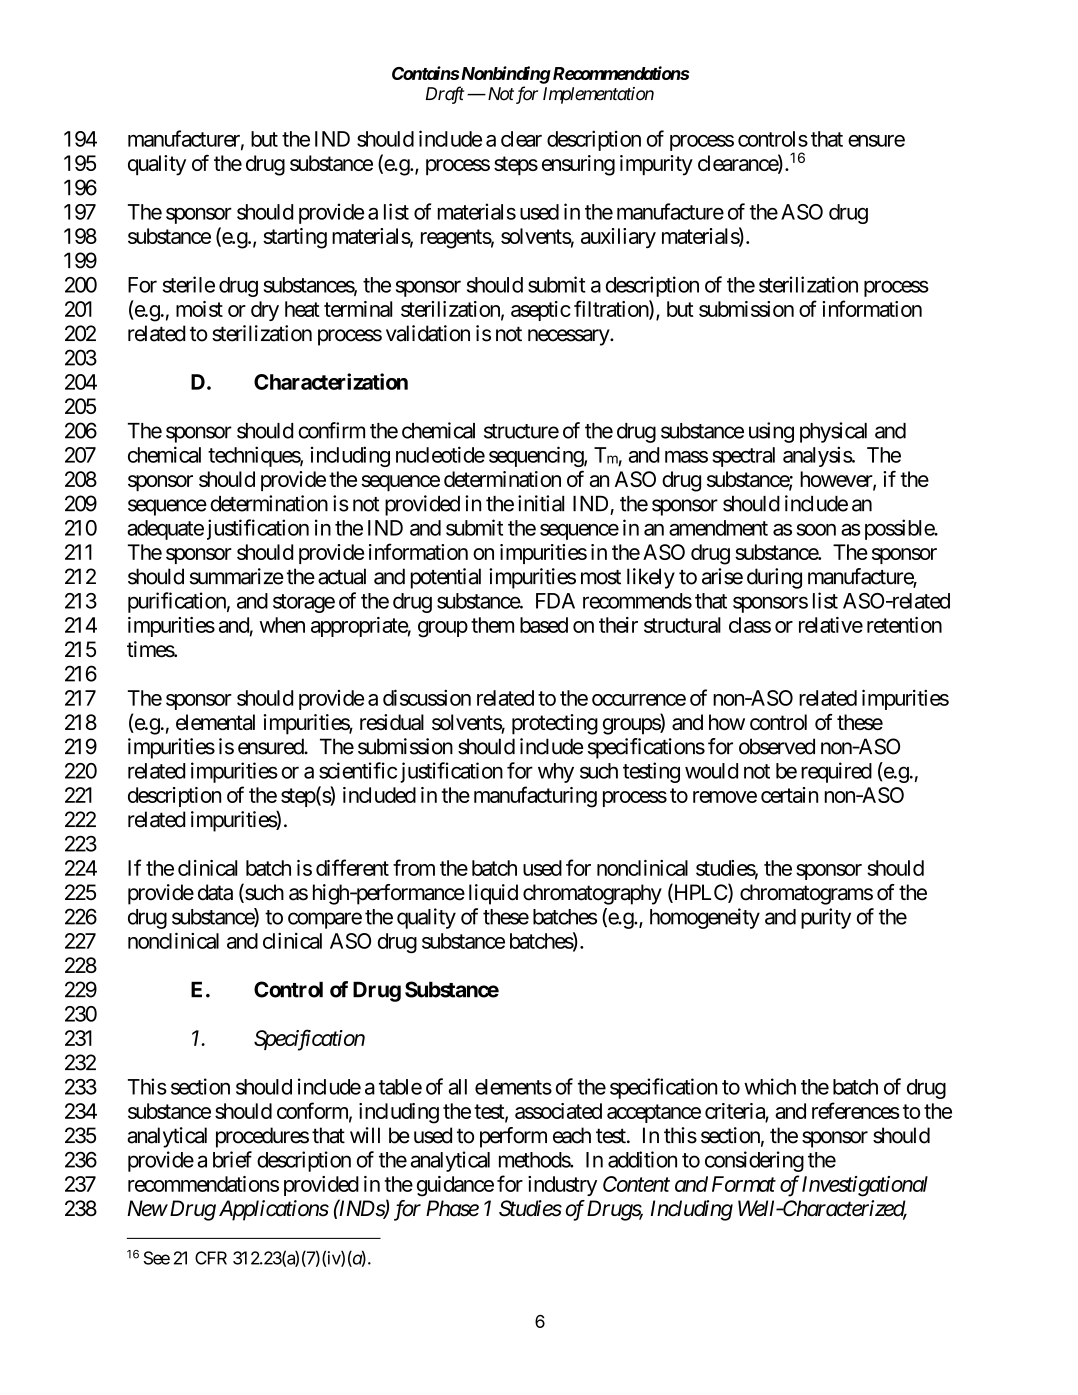 The width and height of the image is (1078, 1395). What do you see at coordinates (598, 95) in the image?
I see `Implementation` at bounding box center [598, 95].
